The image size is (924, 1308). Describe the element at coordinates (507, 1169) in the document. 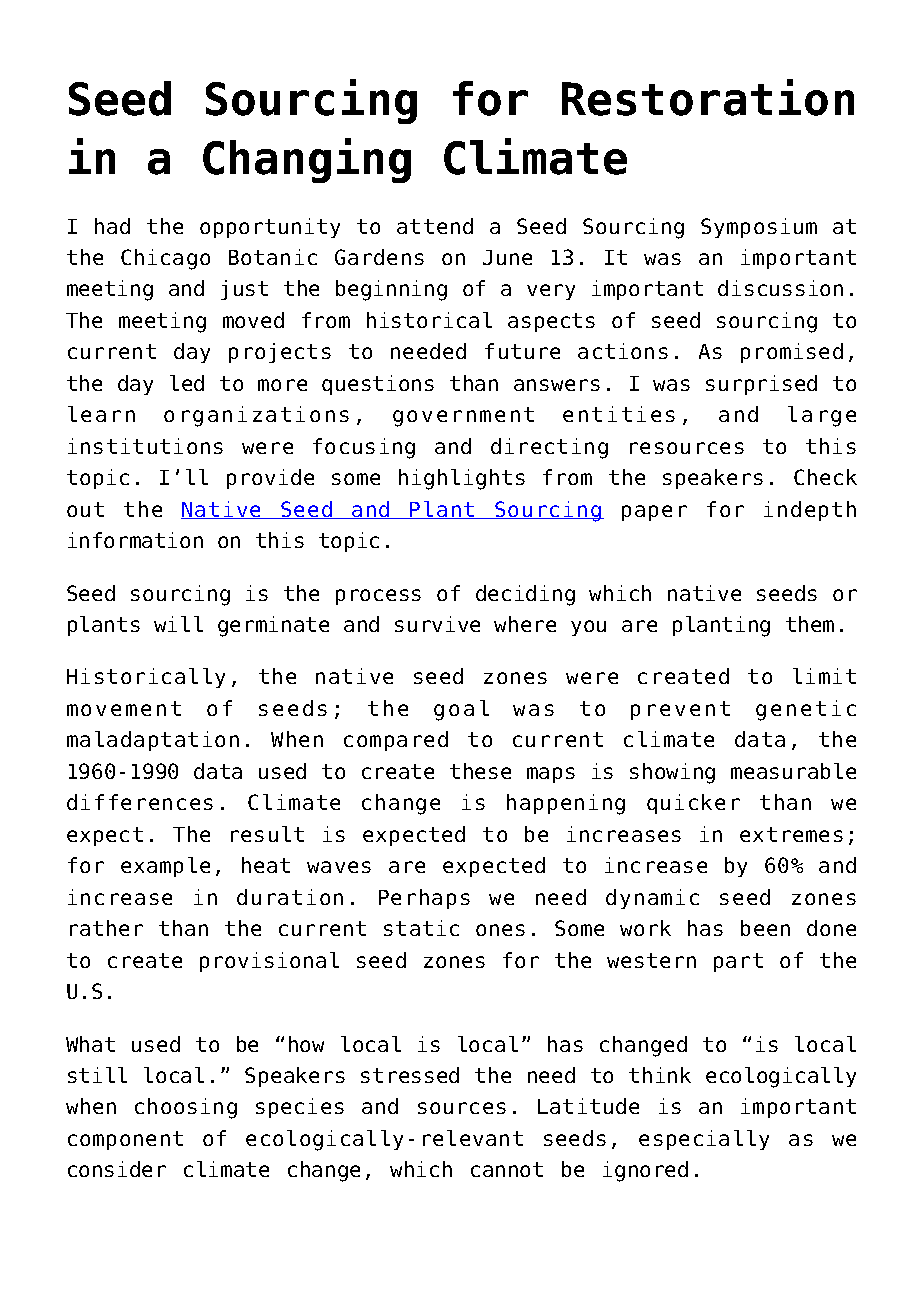

I see `cannot` at that location.
